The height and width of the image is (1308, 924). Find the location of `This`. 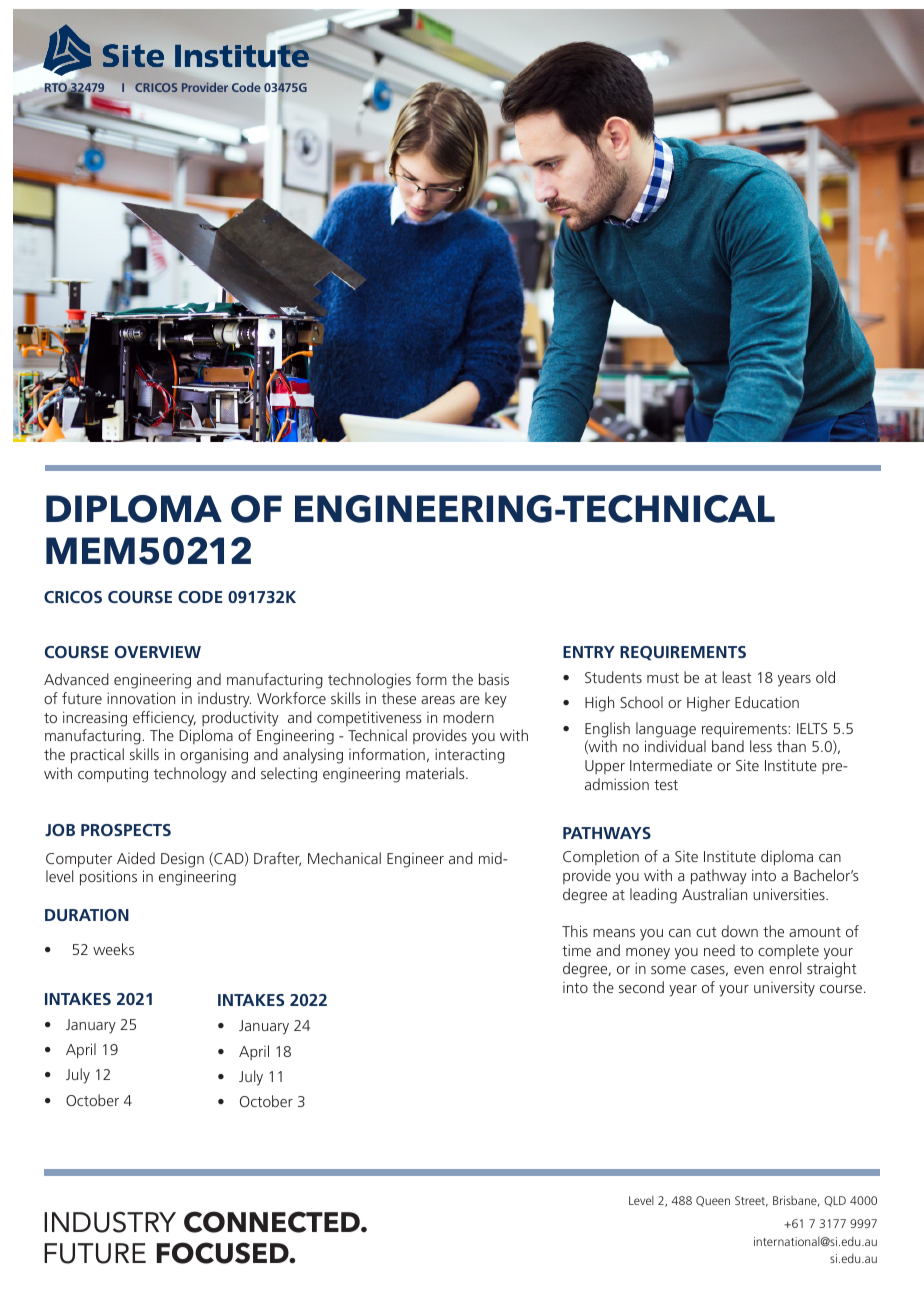

This is located at coordinates (575, 931).
